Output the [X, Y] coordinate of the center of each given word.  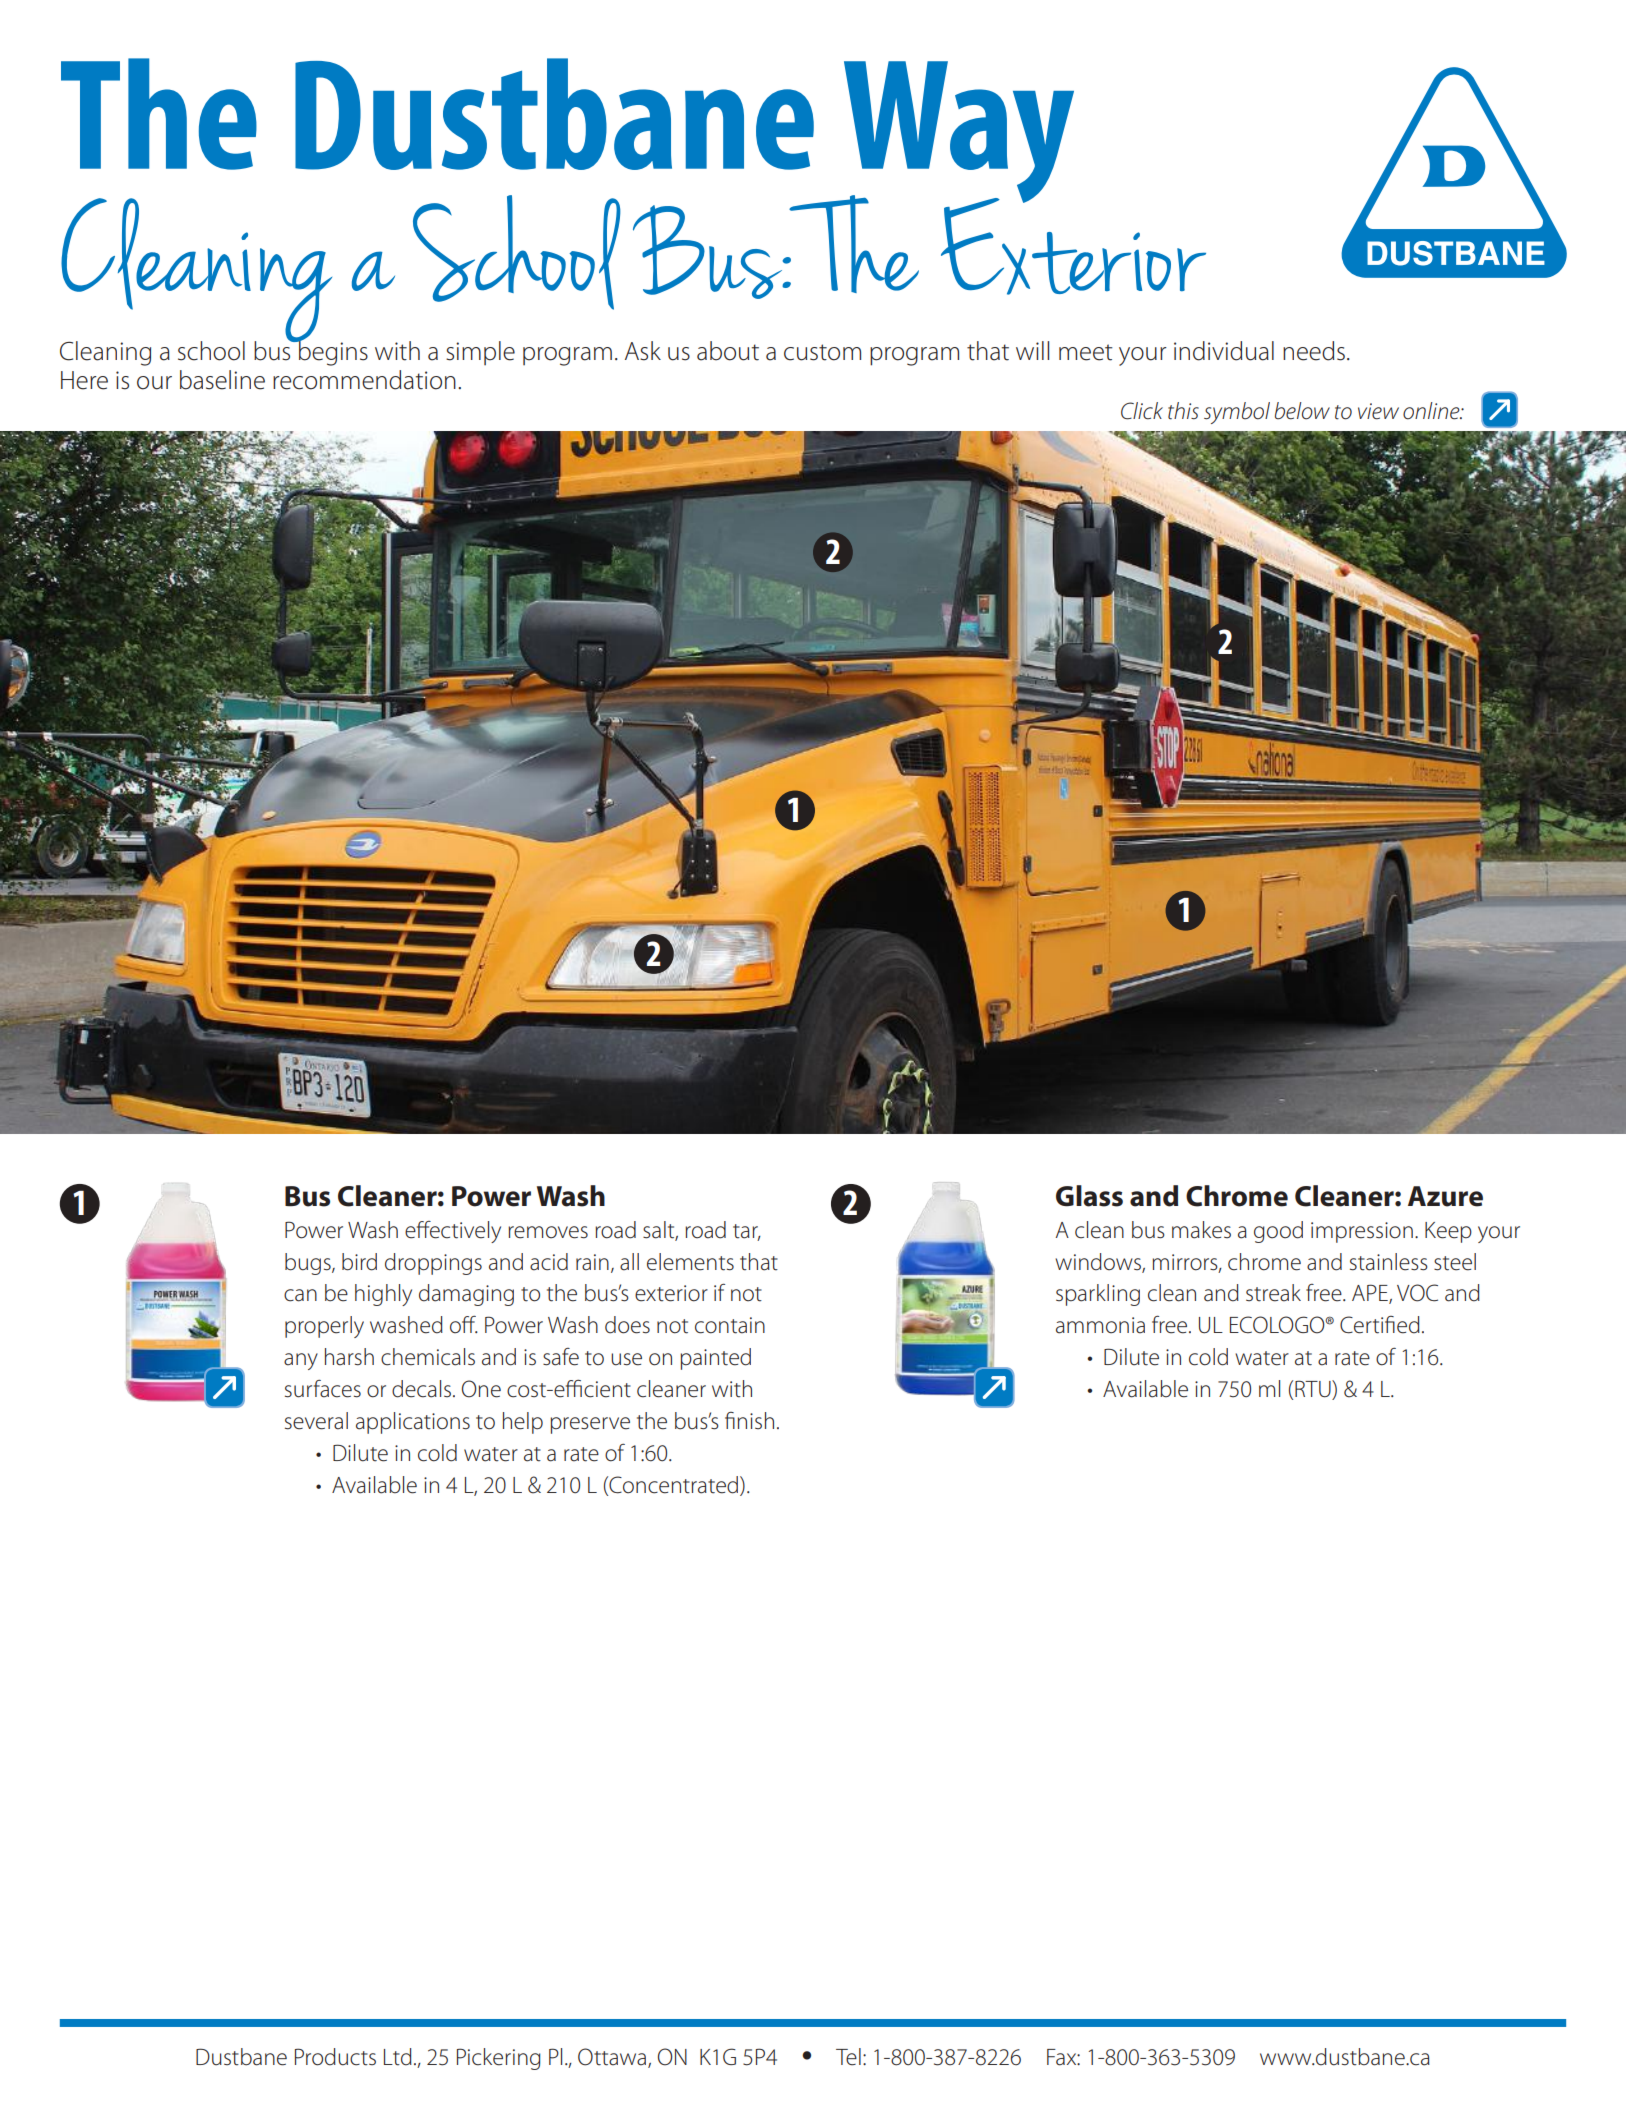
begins [332, 352]
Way [957, 133]
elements [690, 1262]
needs [1314, 351]
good [1278, 1232]
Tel [848, 2057]
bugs [309, 1264]
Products [335, 2057]
